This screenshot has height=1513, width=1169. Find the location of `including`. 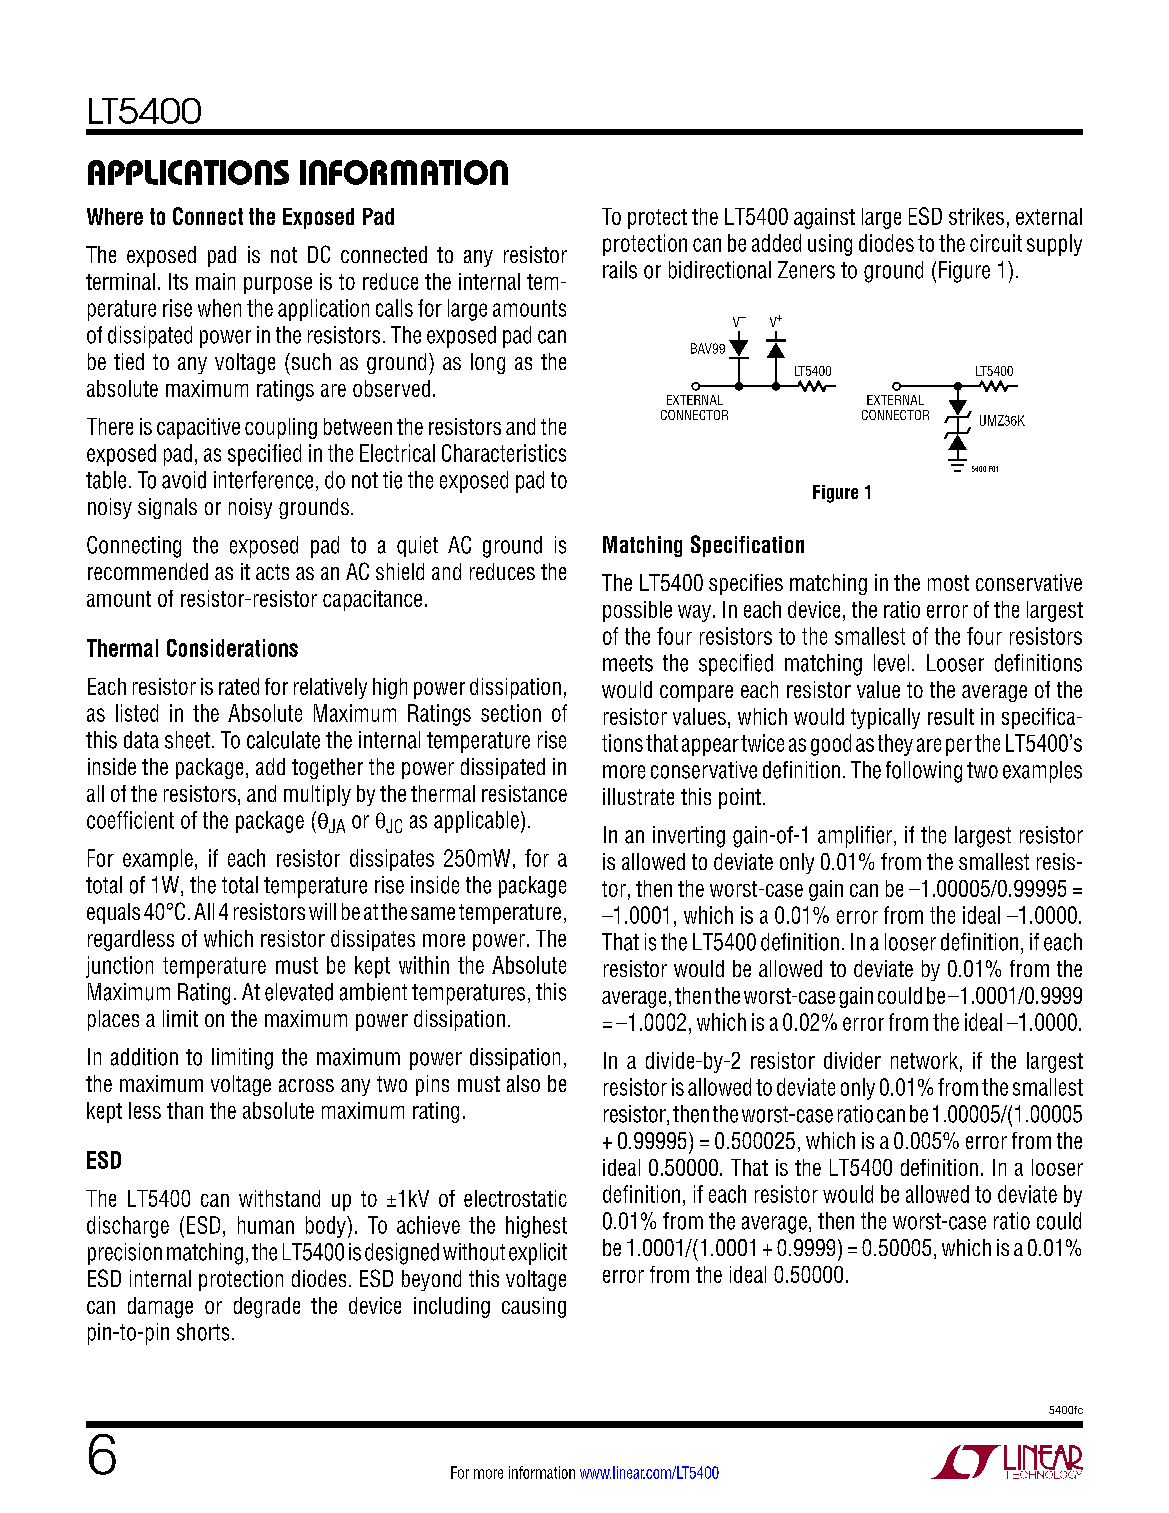

including is located at coordinates (452, 1307).
